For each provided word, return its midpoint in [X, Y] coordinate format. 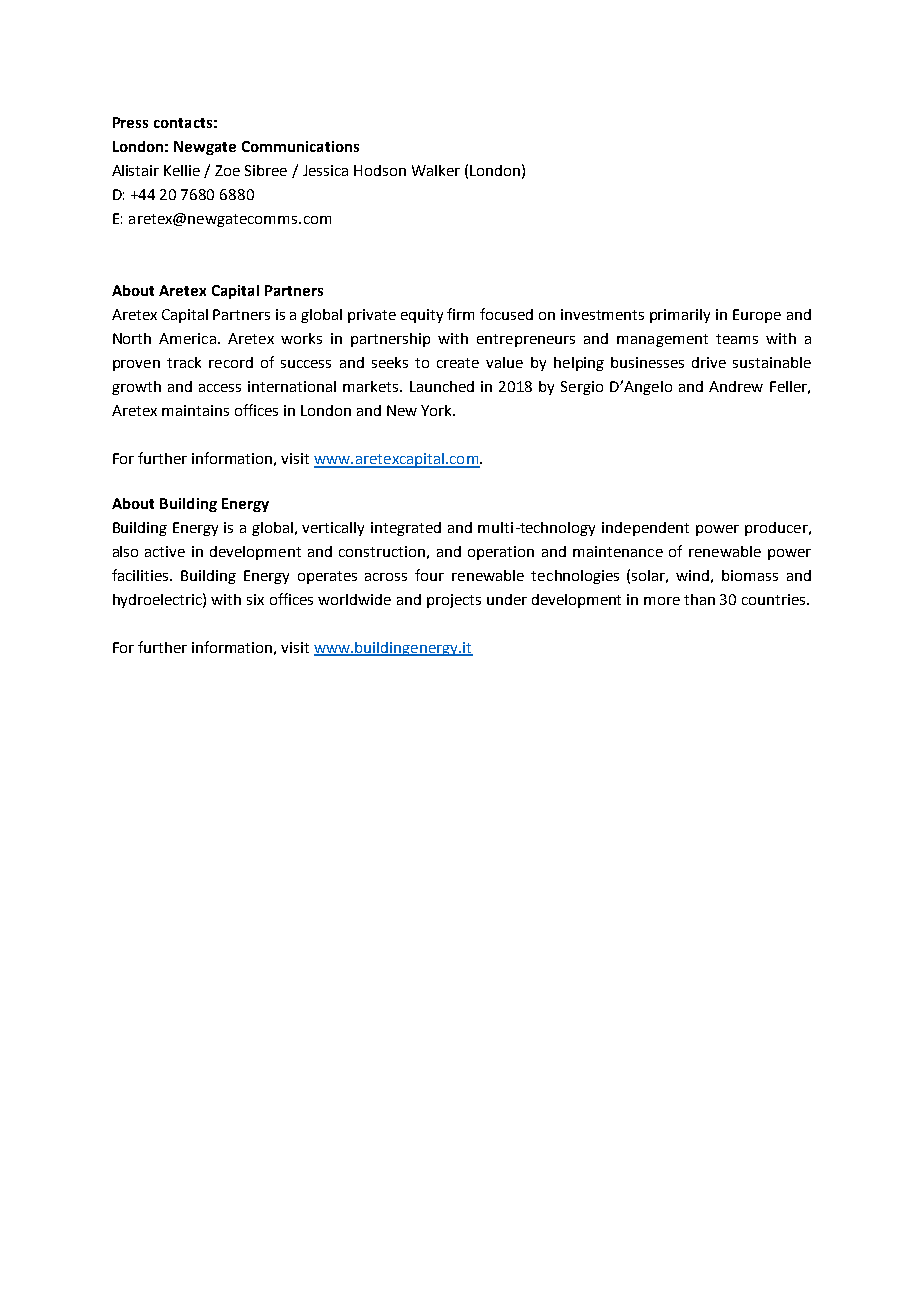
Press [130, 122]
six [255, 599]
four [429, 575]
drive [709, 362]
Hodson [380, 170]
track [184, 362]
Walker [436, 170]
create [458, 363]
